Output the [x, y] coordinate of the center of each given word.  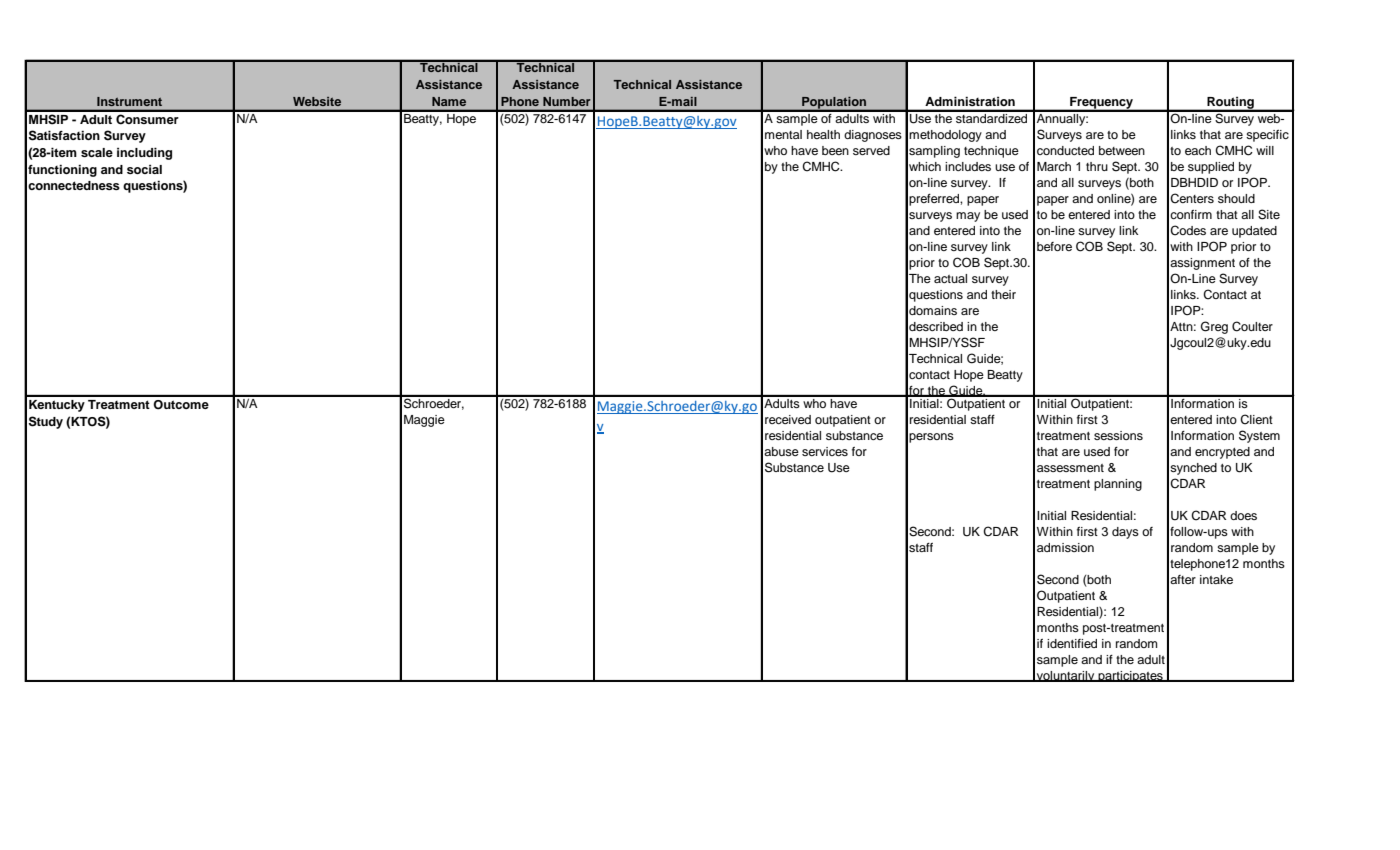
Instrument [129, 101]
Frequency [1102, 104]
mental [783, 134]
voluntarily [1066, 676]
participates [1130, 676]
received [788, 419]
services [825, 451]
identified [1072, 643]
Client [1256, 419]
